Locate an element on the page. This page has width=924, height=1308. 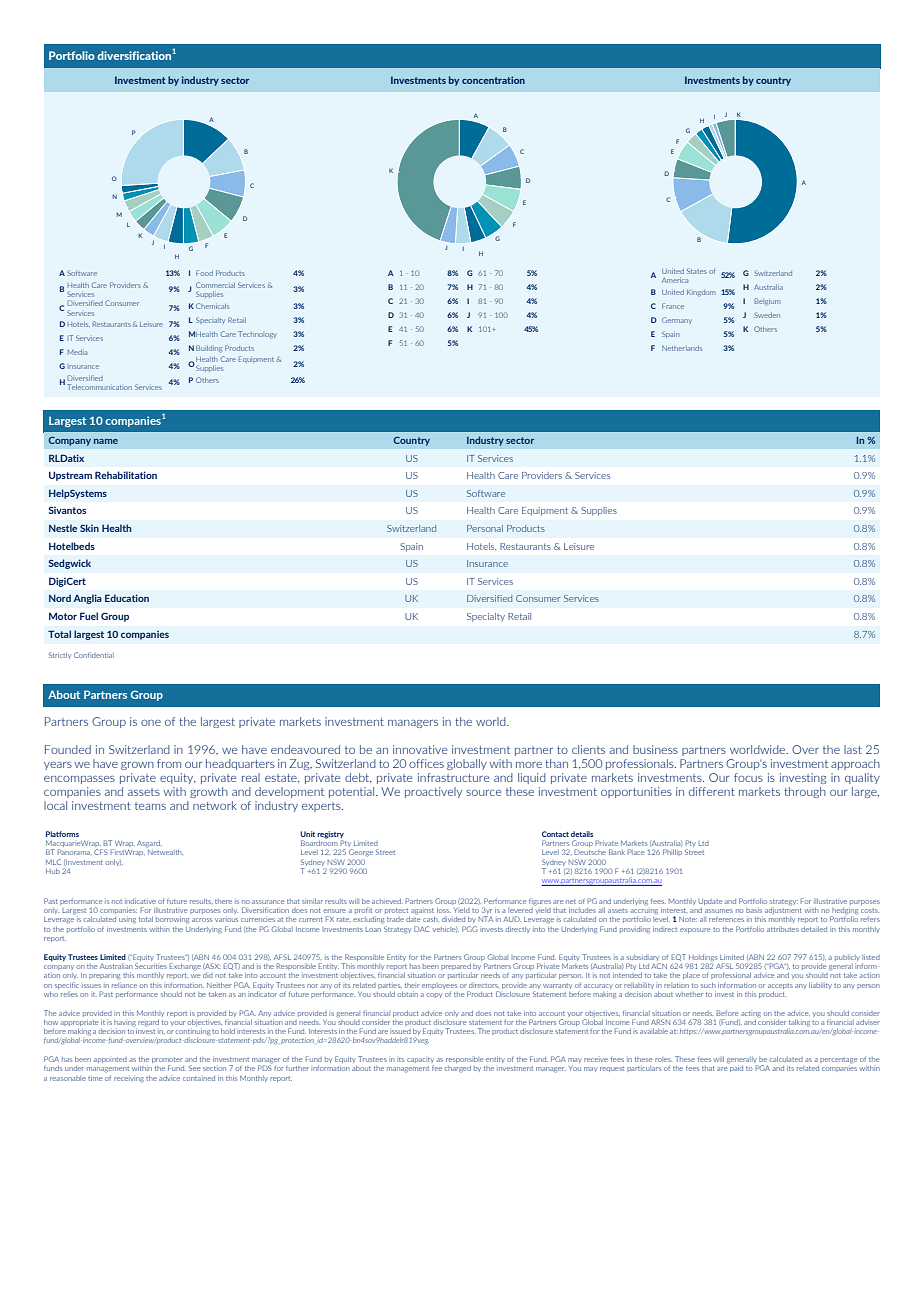
last is located at coordinates (853, 749).
